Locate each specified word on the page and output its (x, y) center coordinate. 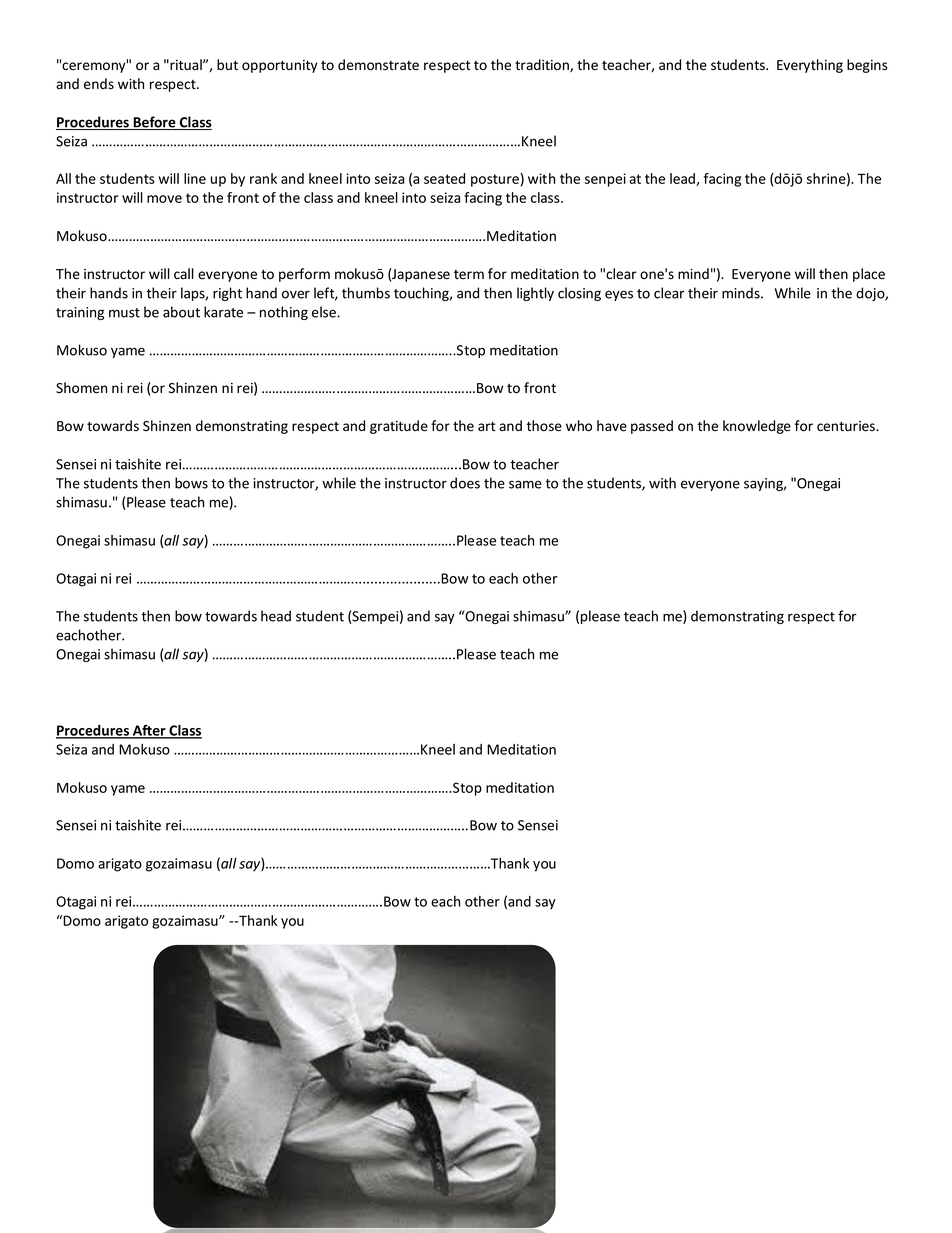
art (487, 426)
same (525, 484)
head (276, 616)
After (149, 731)
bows (191, 483)
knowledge (757, 427)
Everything (810, 66)
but (227, 64)
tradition (543, 65)
